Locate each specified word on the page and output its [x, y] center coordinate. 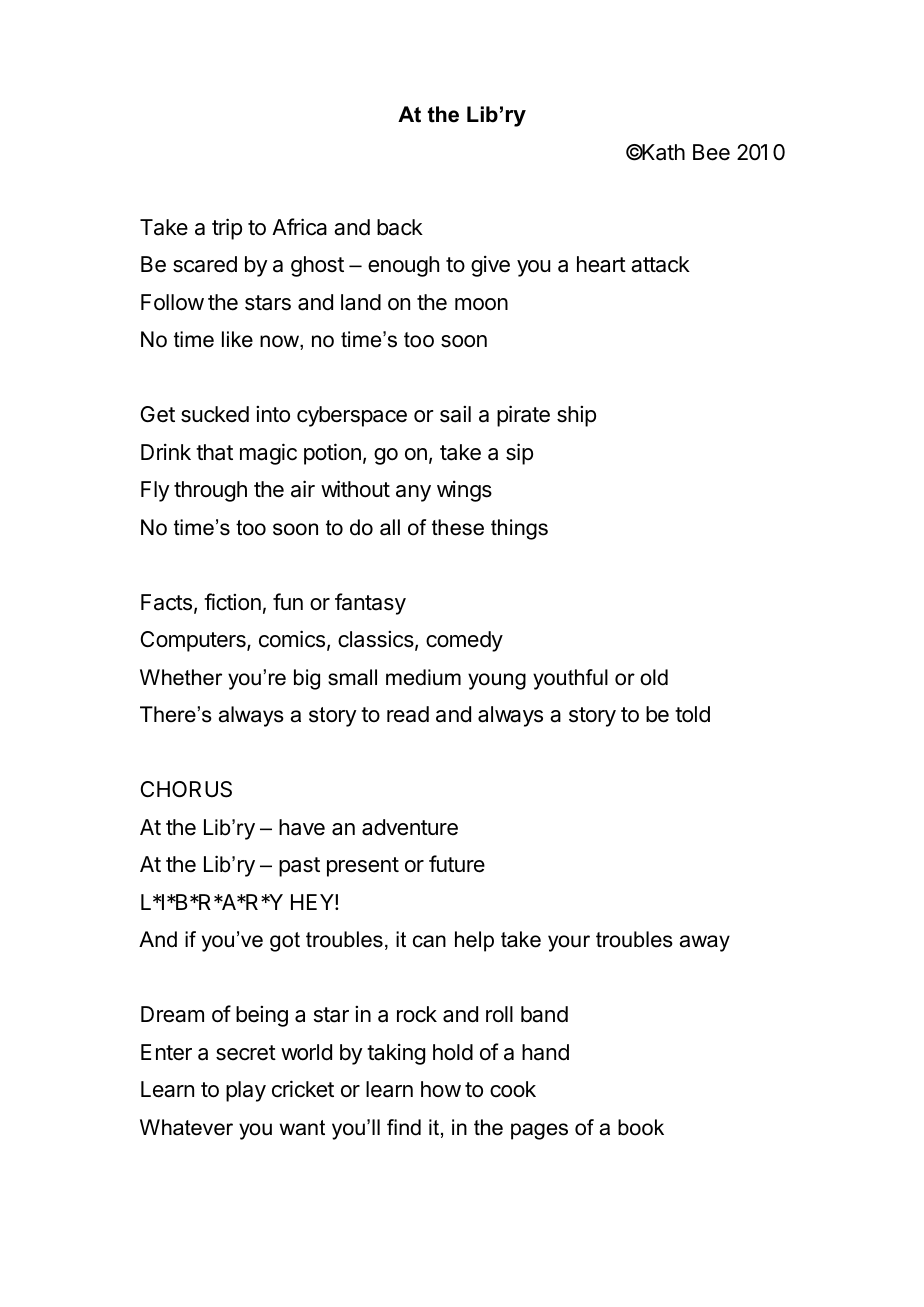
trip [227, 229]
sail [455, 414]
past [299, 867]
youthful [570, 679]
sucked [215, 414]
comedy [464, 641]
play [246, 1091]
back [400, 227]
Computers [194, 641]
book [641, 1127]
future [457, 864]
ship [576, 416]
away [705, 943]
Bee [711, 152]
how [441, 1089]
